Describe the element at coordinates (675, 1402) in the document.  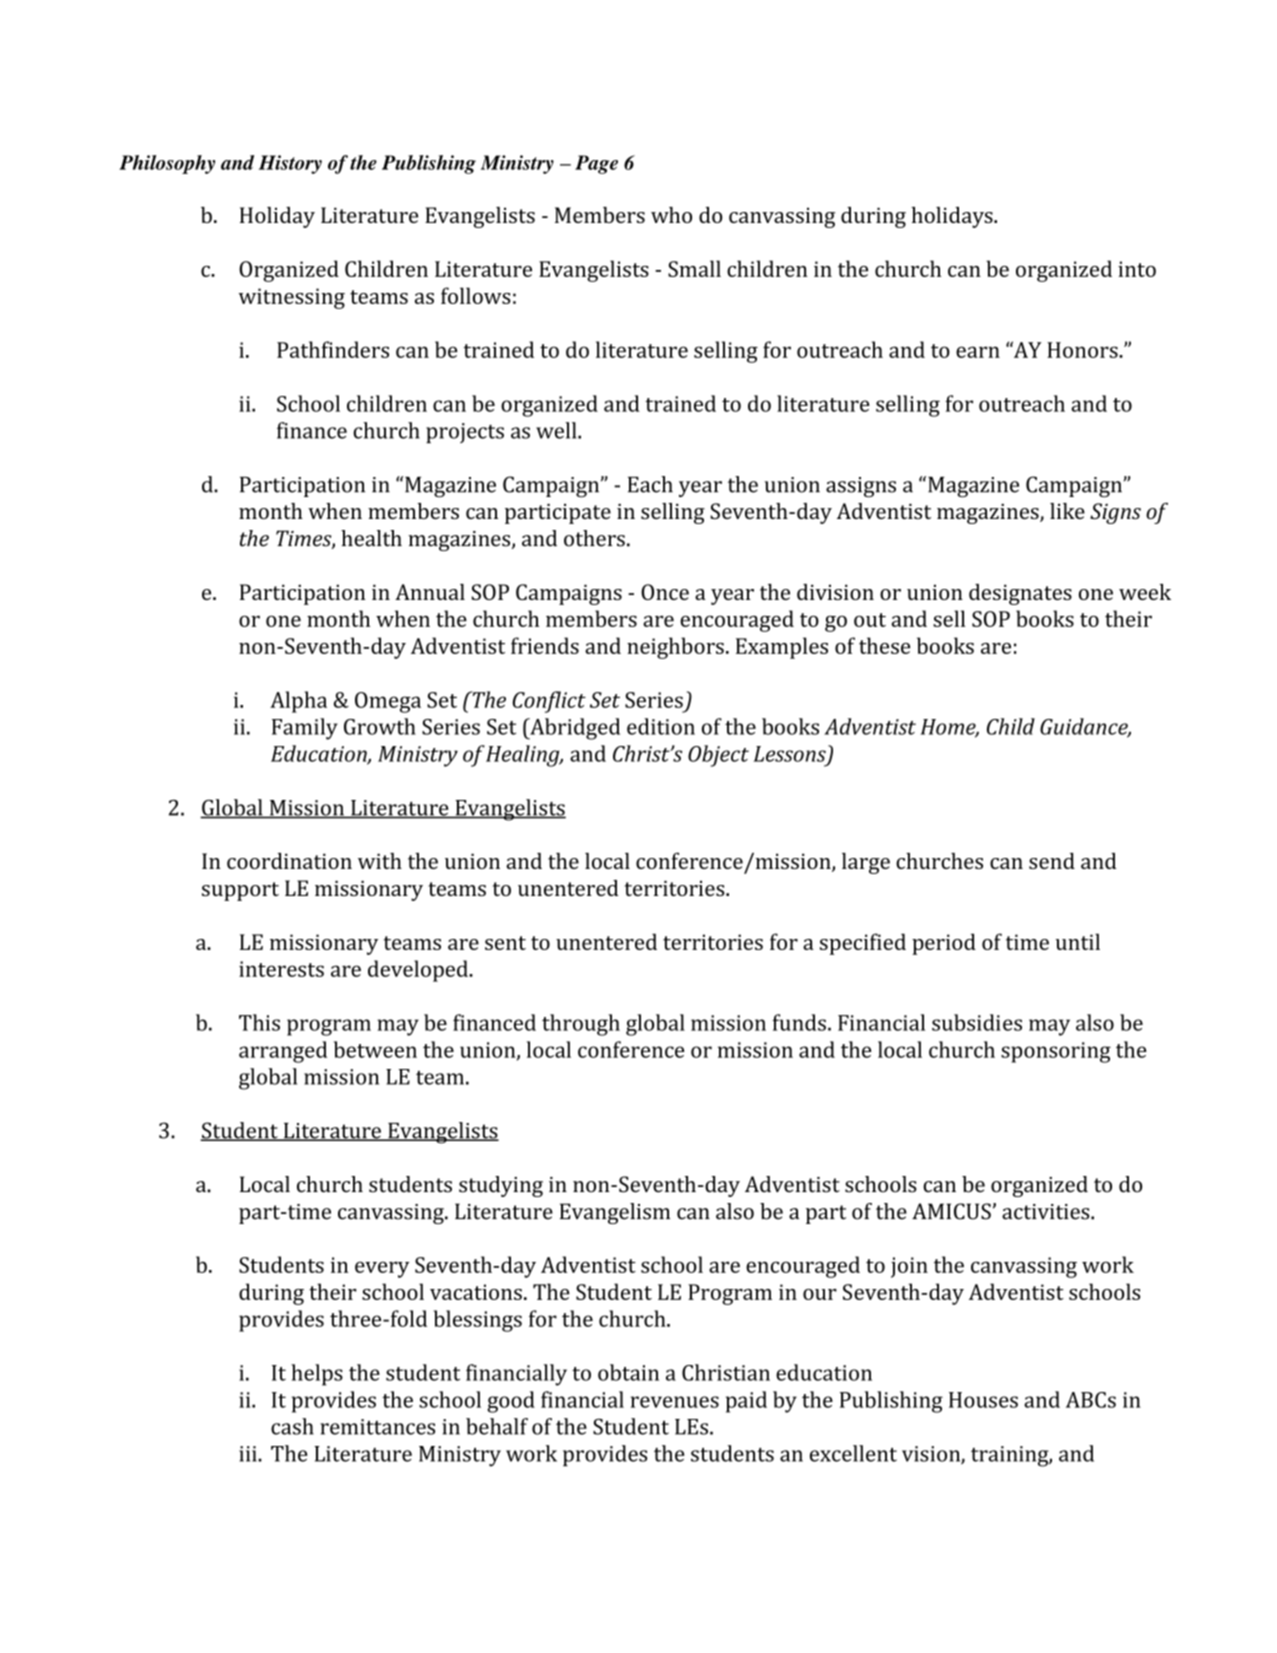
I see `revenues` at that location.
